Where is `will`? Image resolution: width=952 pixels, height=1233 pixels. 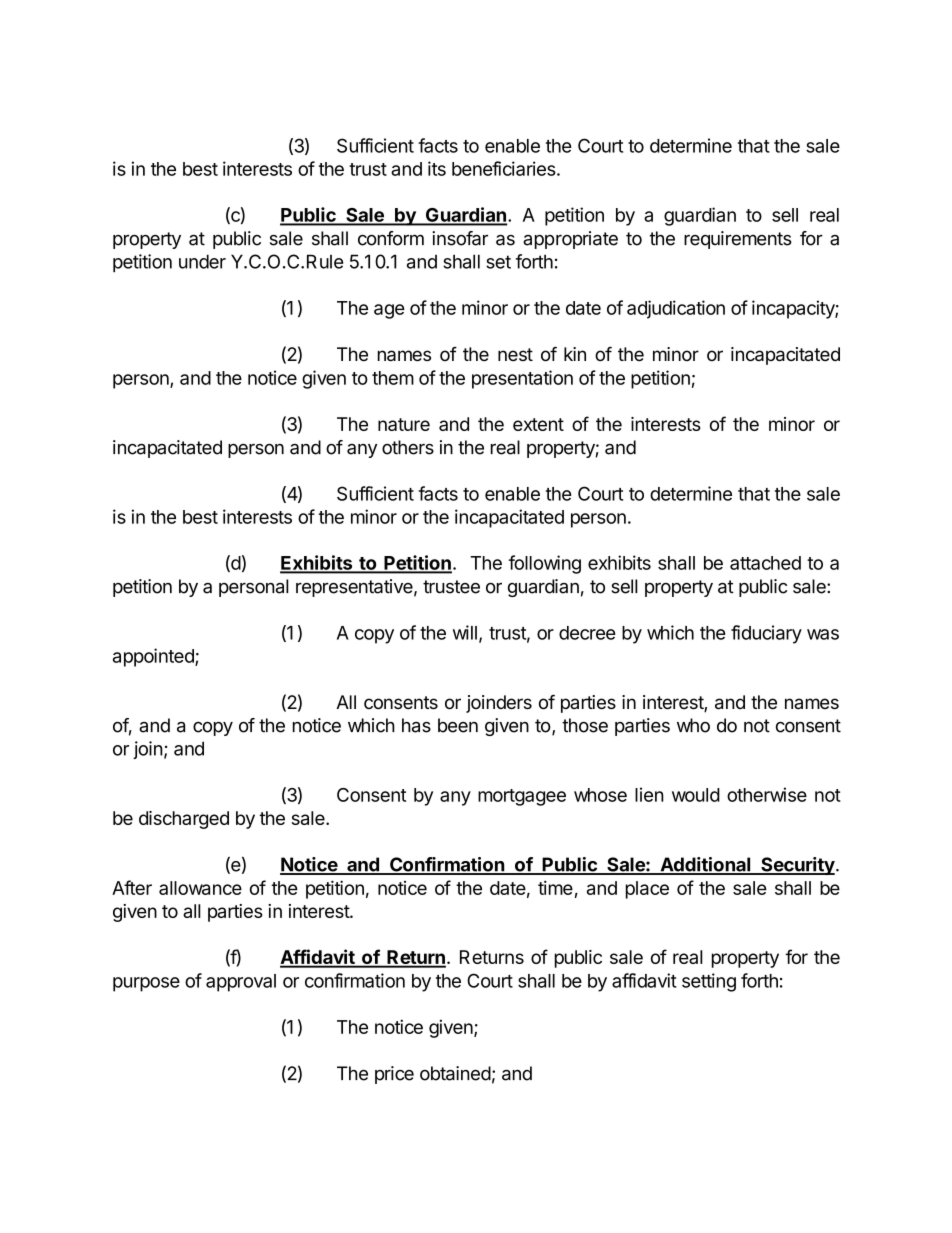 will is located at coordinates (465, 632).
